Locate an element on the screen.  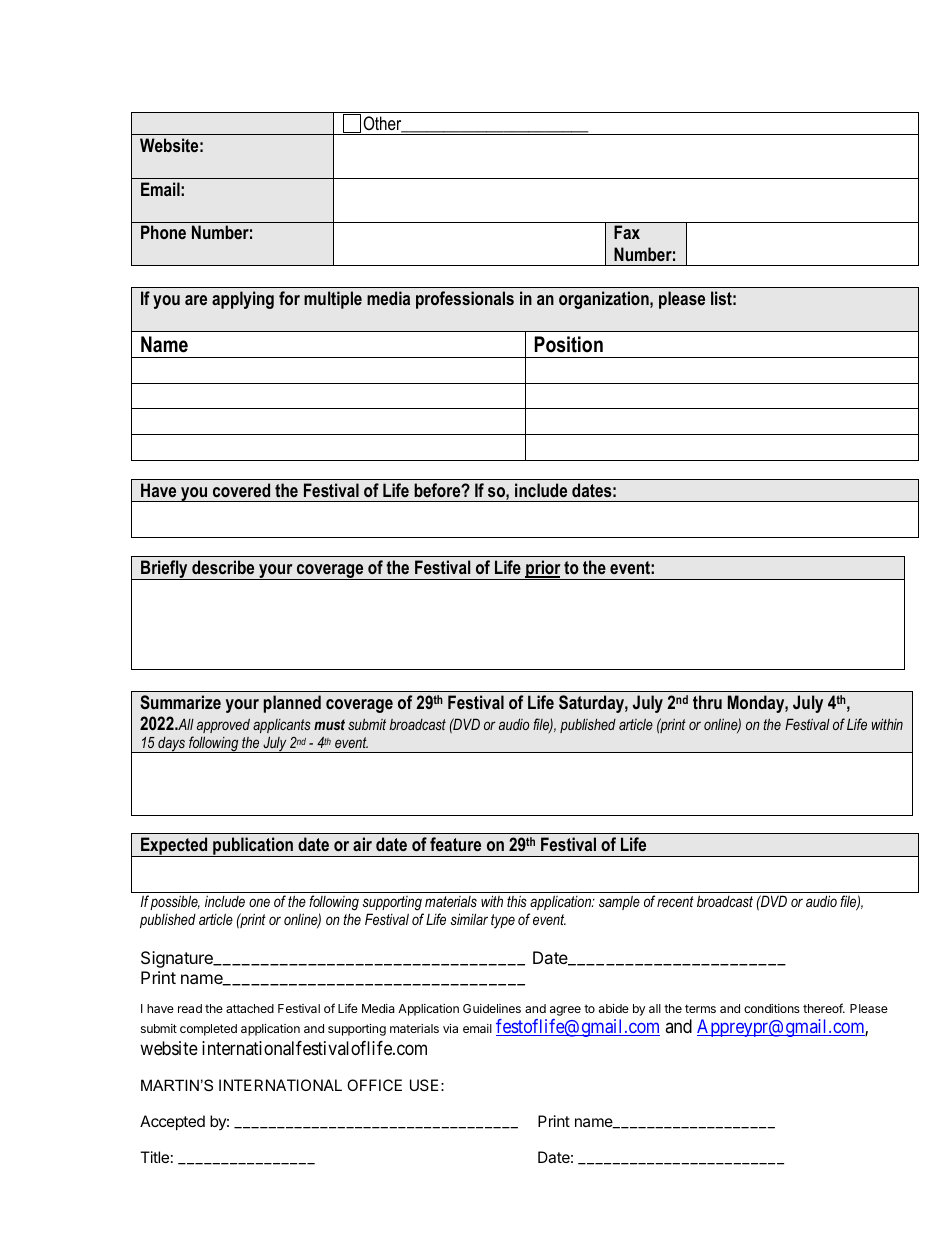
professionals is located at coordinates (465, 300).
